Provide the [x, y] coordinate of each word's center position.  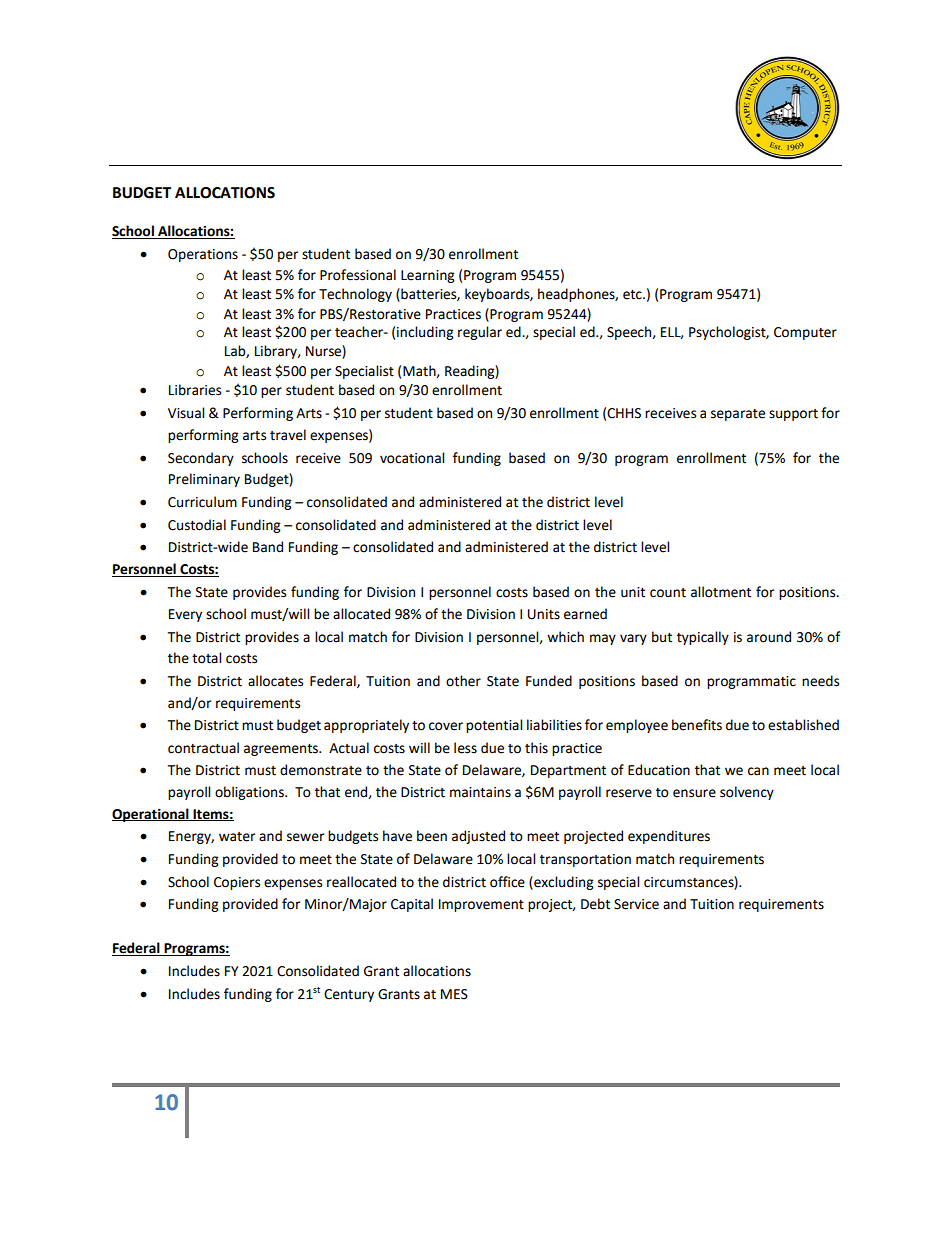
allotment [721, 592]
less [465, 748]
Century [349, 995]
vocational [412, 458]
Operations [203, 255]
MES [454, 994]
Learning [427, 276]
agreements [282, 750]
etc [633, 295]
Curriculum [202, 502]
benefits [697, 725]
